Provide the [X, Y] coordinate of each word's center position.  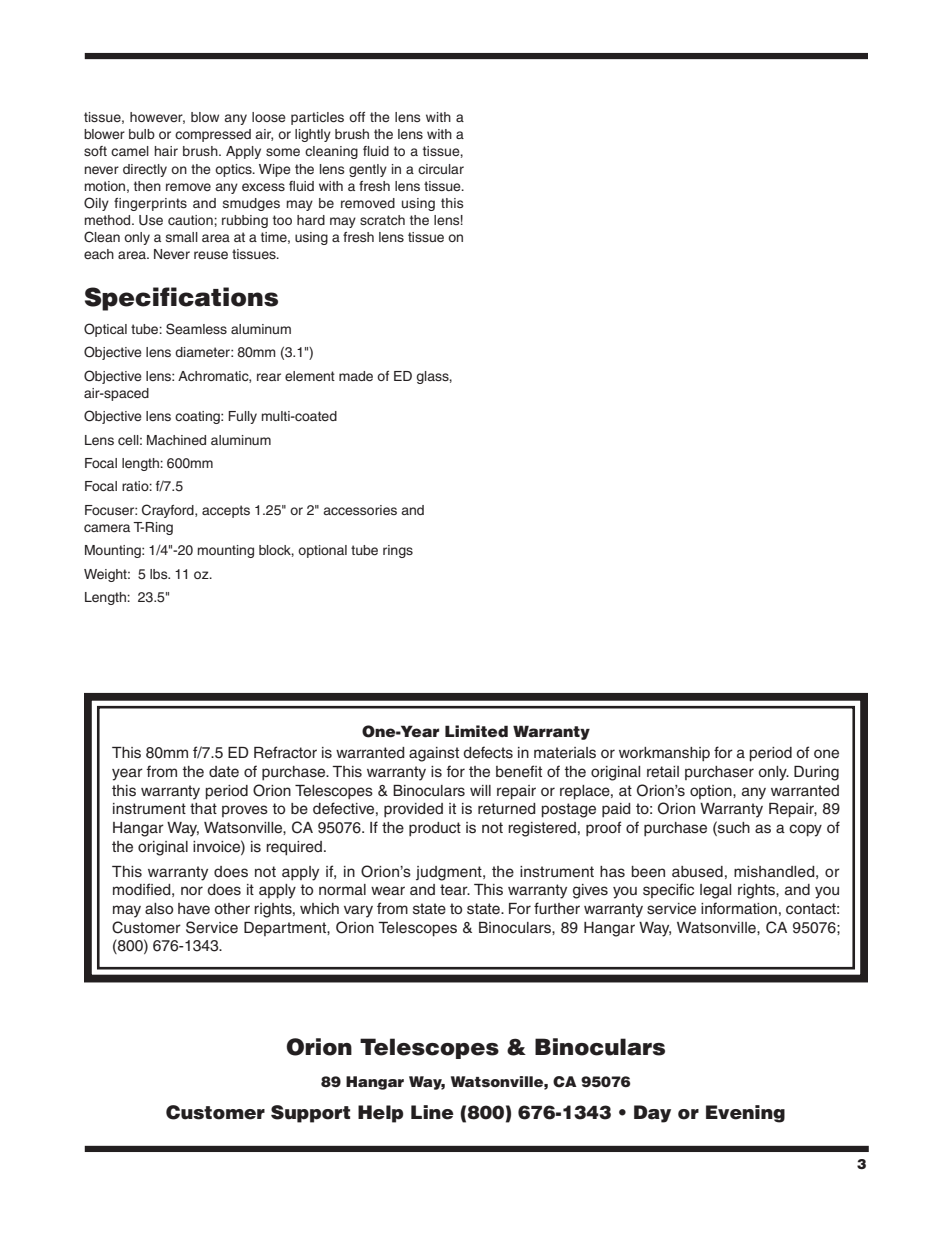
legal [715, 891]
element [310, 376]
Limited [476, 731]
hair [166, 151]
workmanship [664, 754]
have [194, 909]
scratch [382, 220]
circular [441, 169]
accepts [226, 511]
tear [455, 890]
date [224, 772]
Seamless [196, 329]
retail [663, 772]
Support [310, 1114]
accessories [360, 510]
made [356, 376]
